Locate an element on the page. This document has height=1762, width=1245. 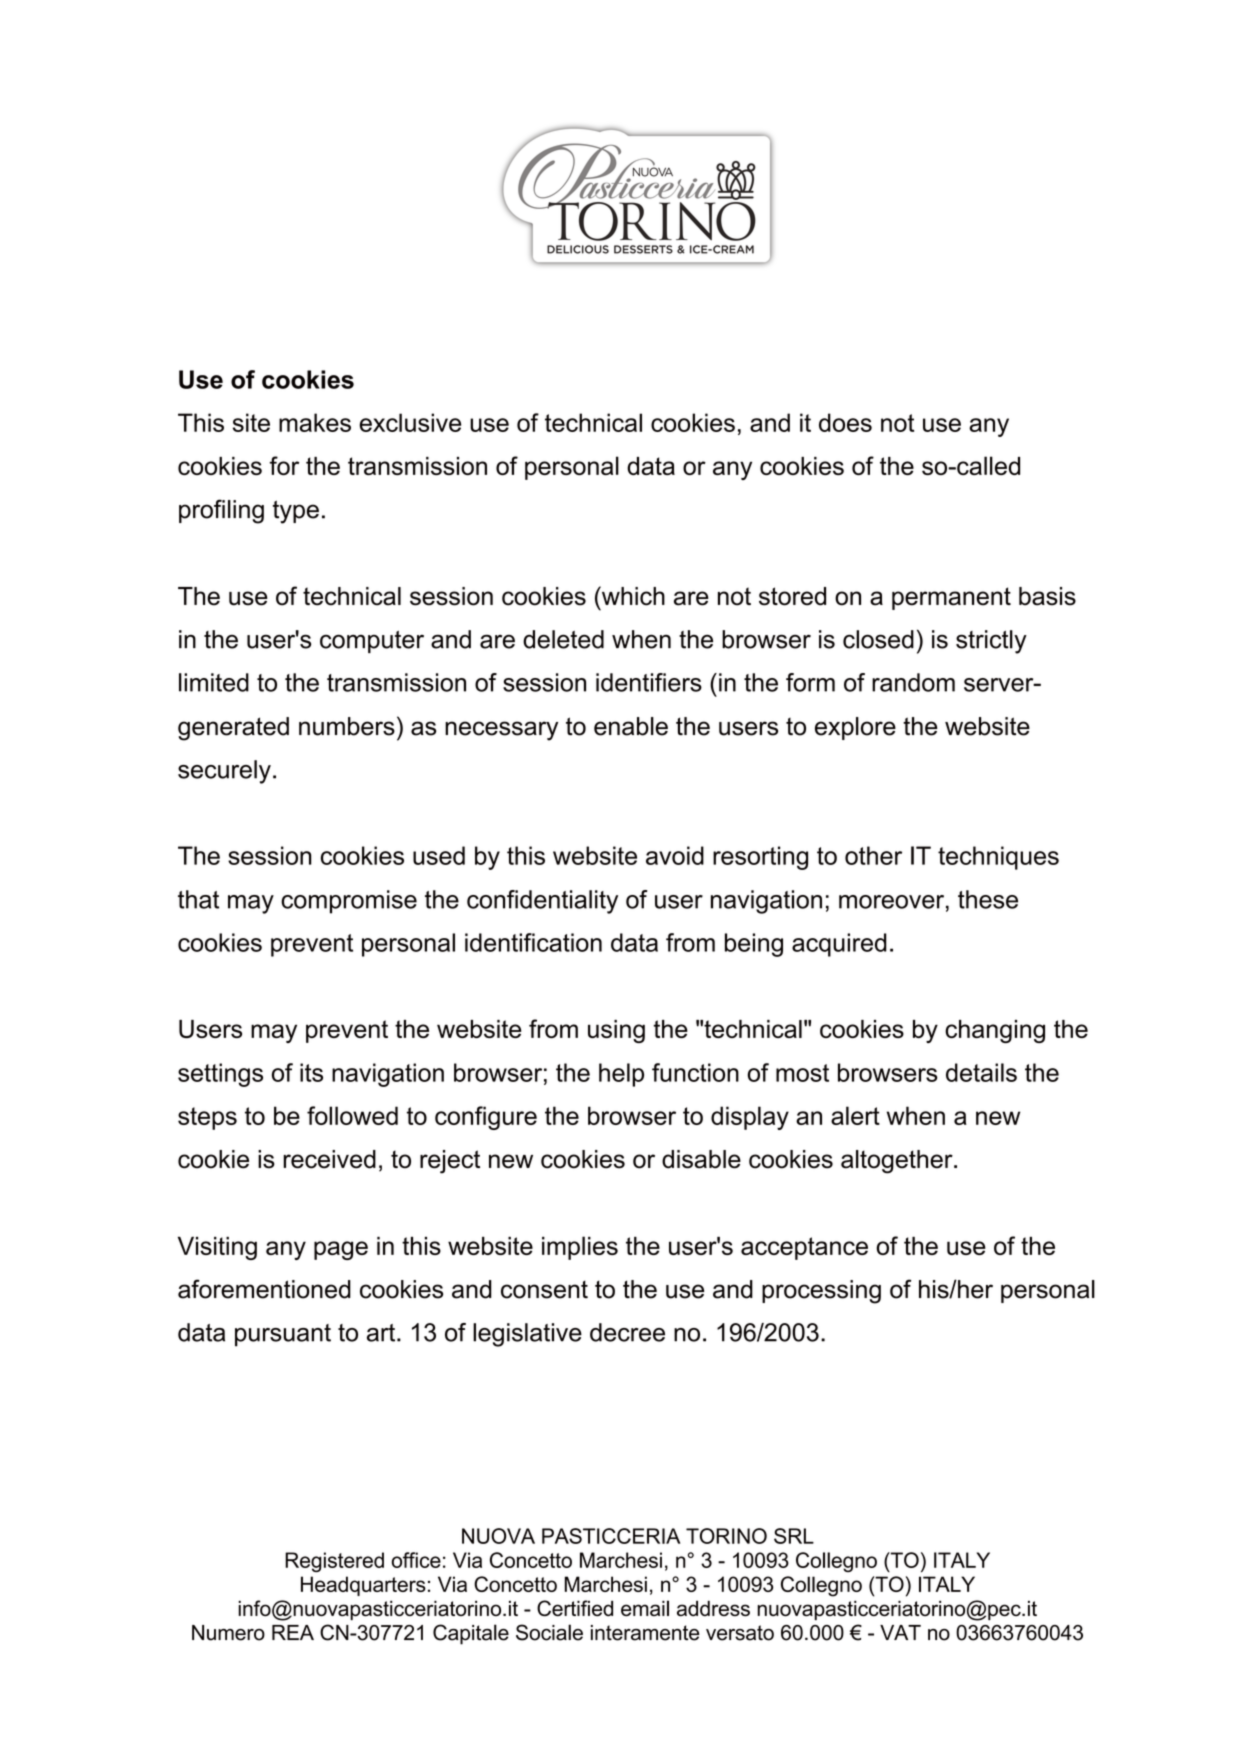
its is located at coordinates (311, 1072).
